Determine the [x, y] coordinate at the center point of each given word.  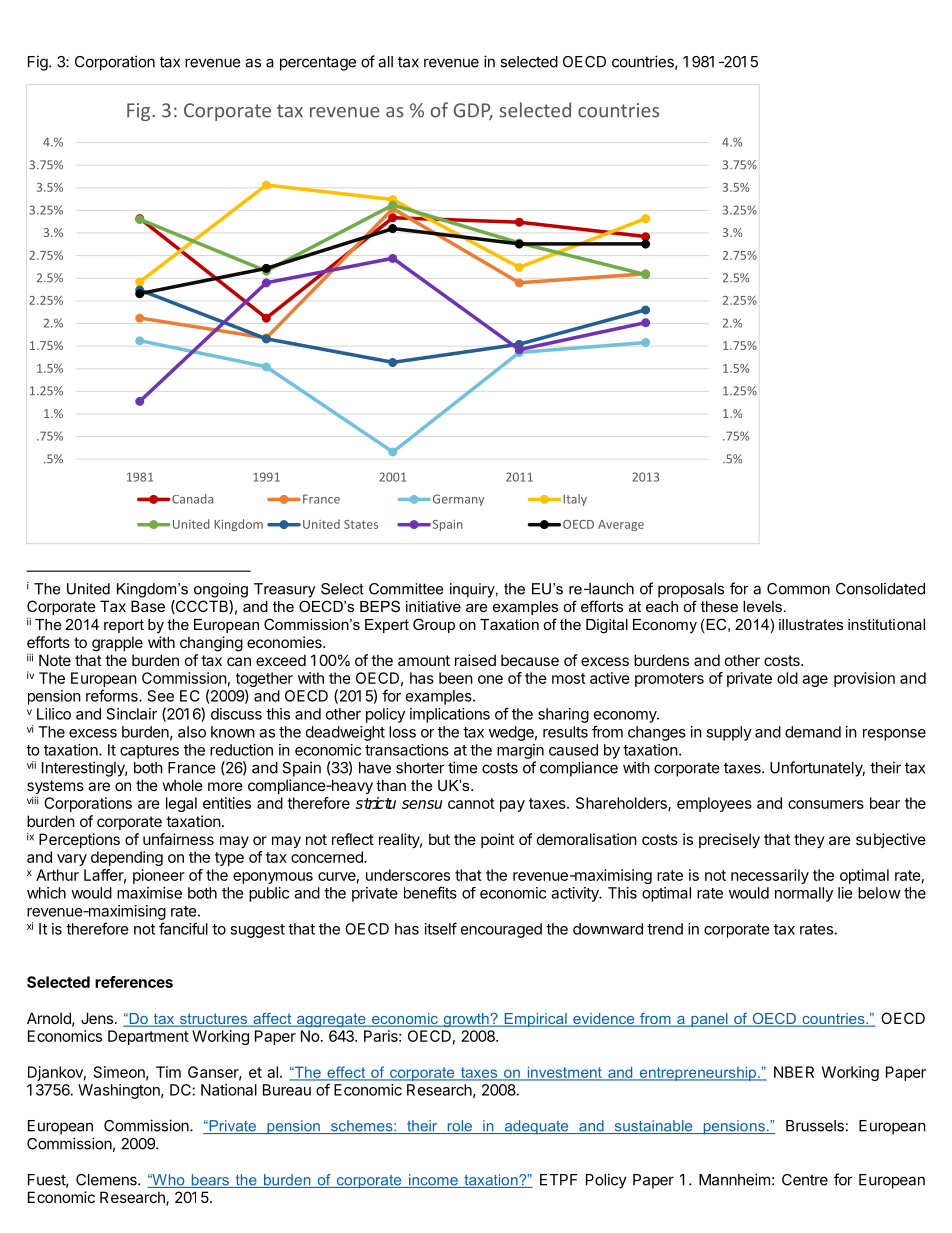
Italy [575, 500]
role [459, 1127]
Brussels [815, 1126]
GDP [473, 111]
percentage [318, 63]
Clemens [107, 1180]
